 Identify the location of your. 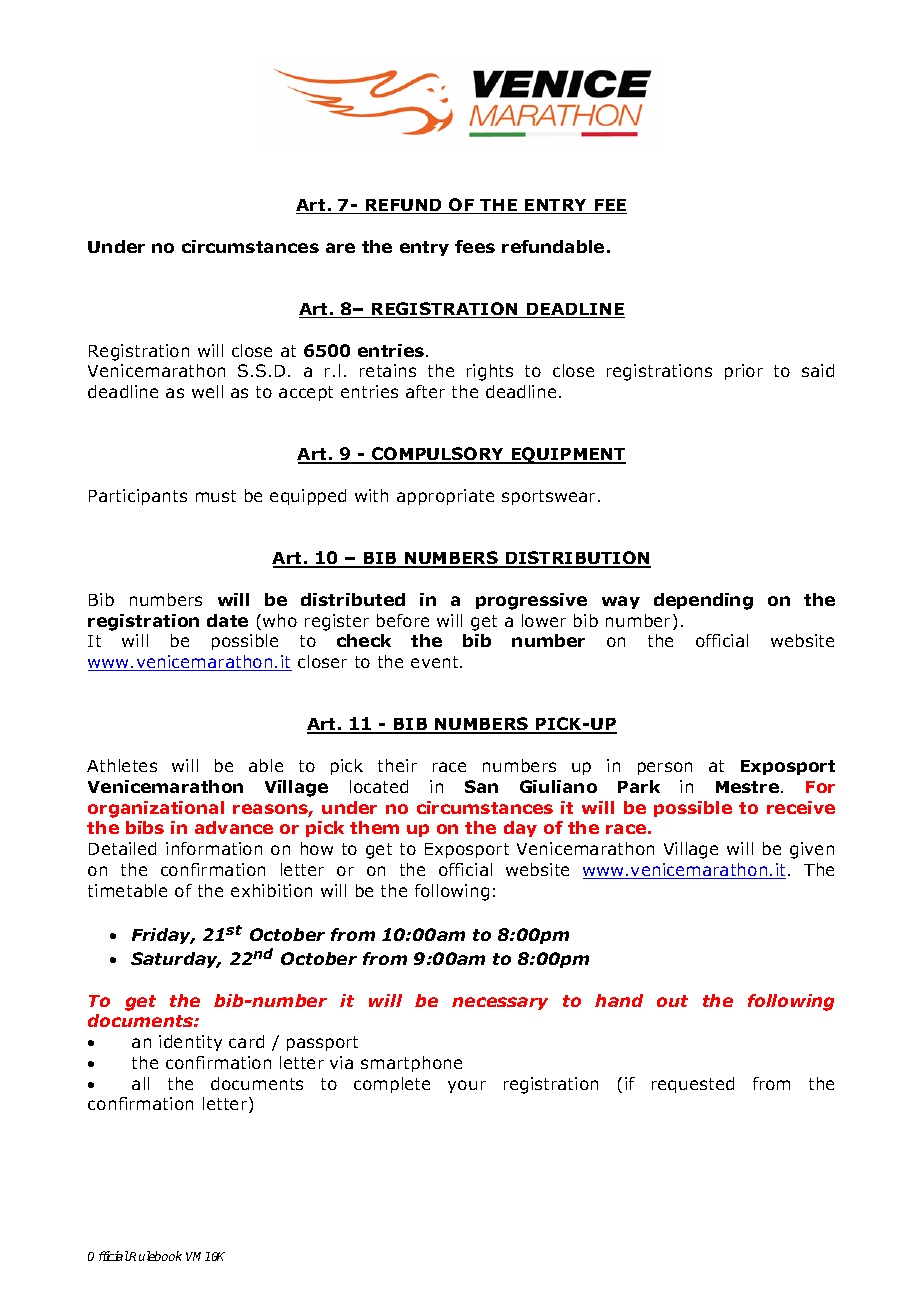
(467, 1086).
